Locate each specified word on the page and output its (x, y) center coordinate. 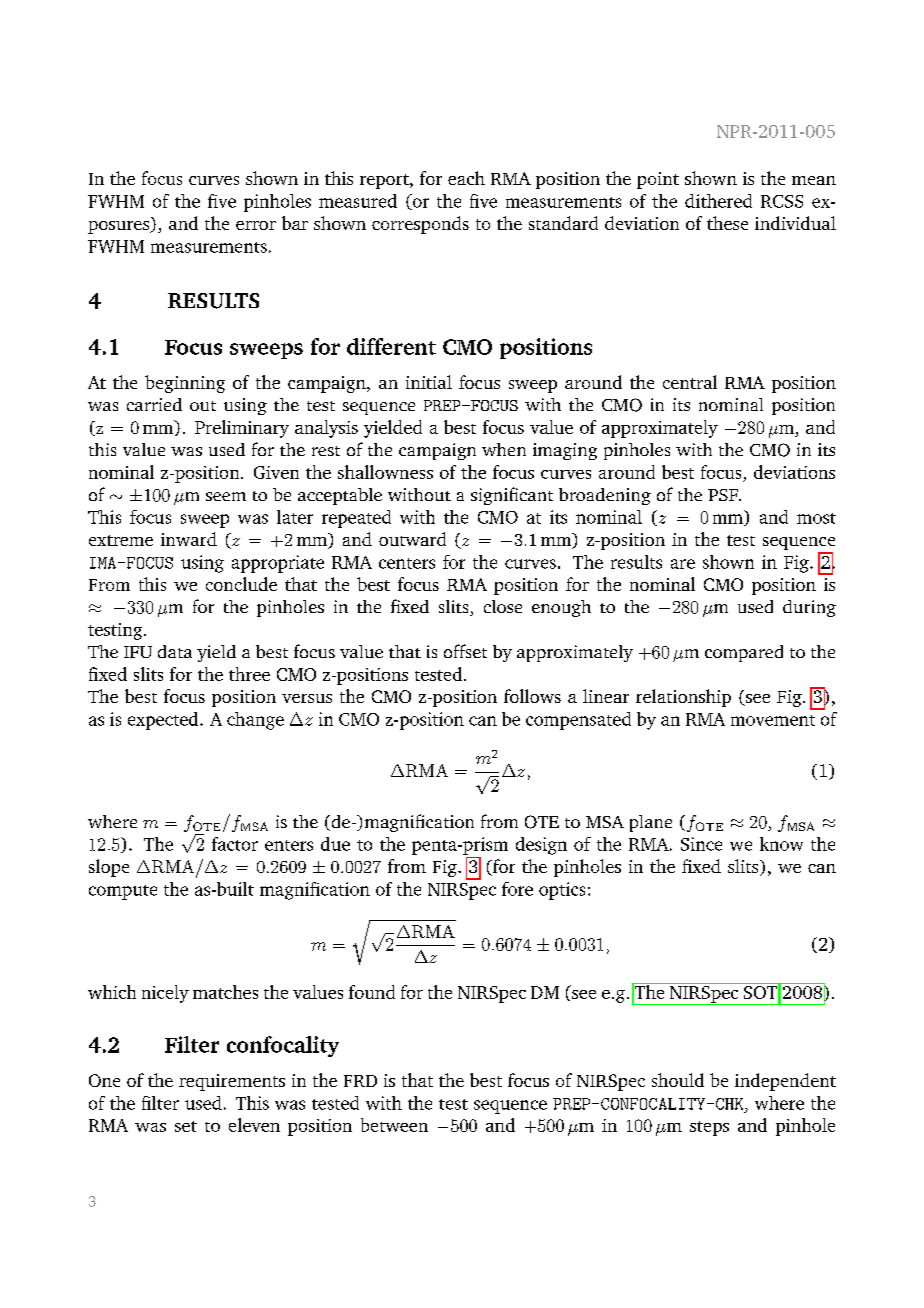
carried (154, 404)
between (394, 1125)
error (256, 225)
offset (465, 651)
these (727, 223)
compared (744, 653)
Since (701, 844)
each (466, 178)
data (175, 651)
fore (517, 889)
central (690, 382)
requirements (232, 1082)
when (504, 449)
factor (235, 844)
